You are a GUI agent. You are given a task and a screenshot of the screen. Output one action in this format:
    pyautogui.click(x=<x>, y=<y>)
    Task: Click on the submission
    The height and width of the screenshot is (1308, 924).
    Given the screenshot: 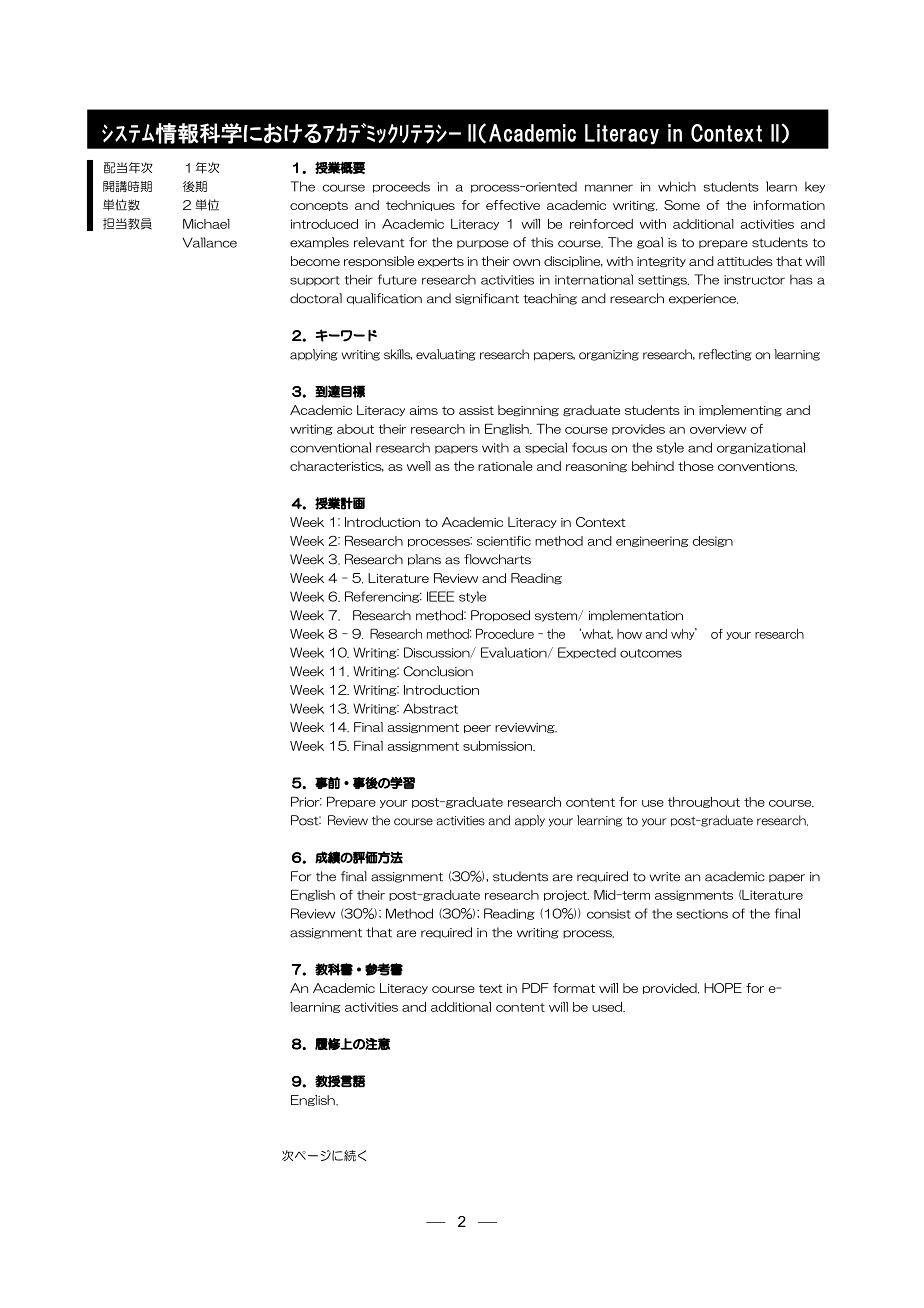 What is the action you would take?
    pyautogui.click(x=498, y=746)
